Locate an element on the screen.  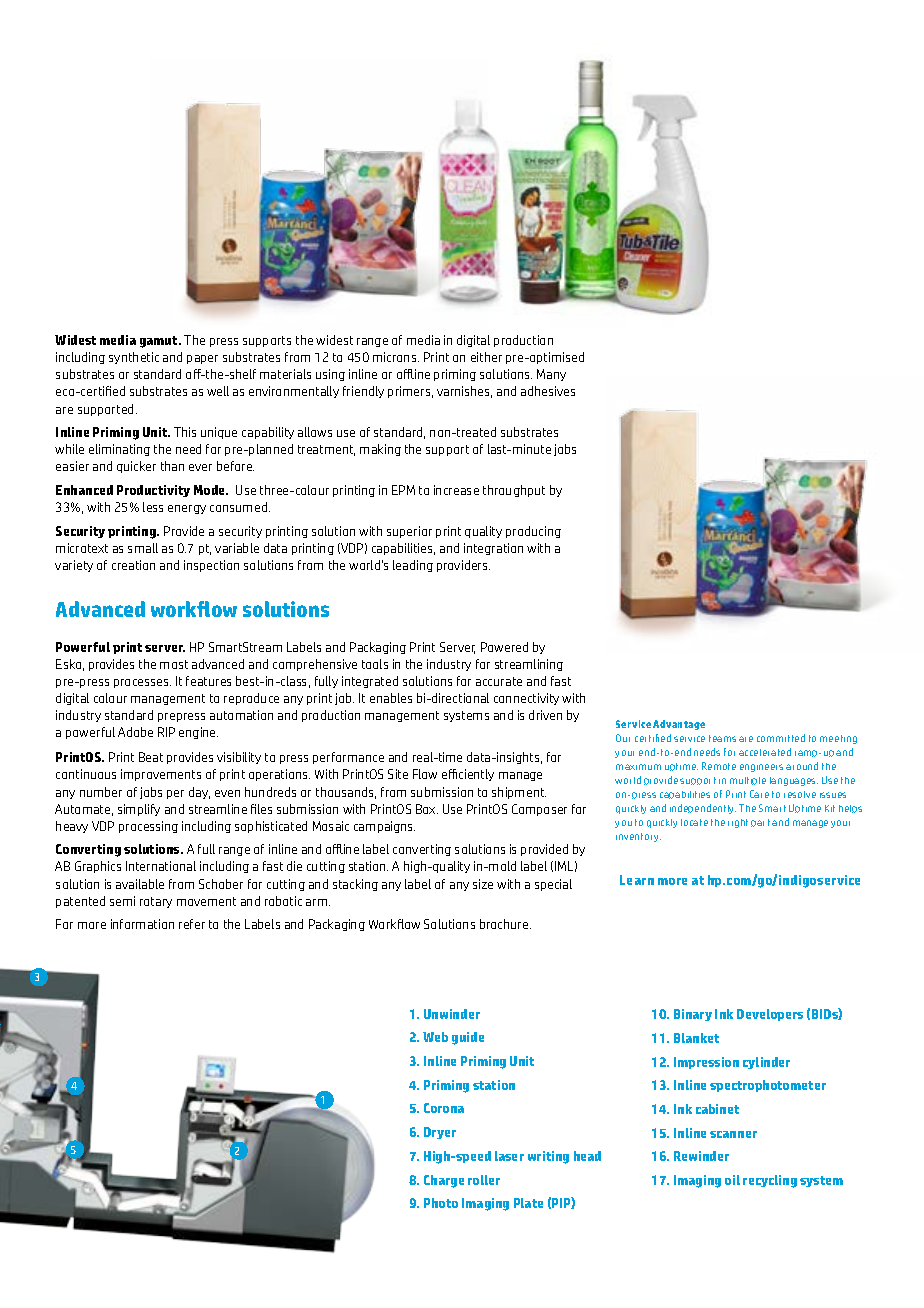
producing is located at coordinates (533, 532).
